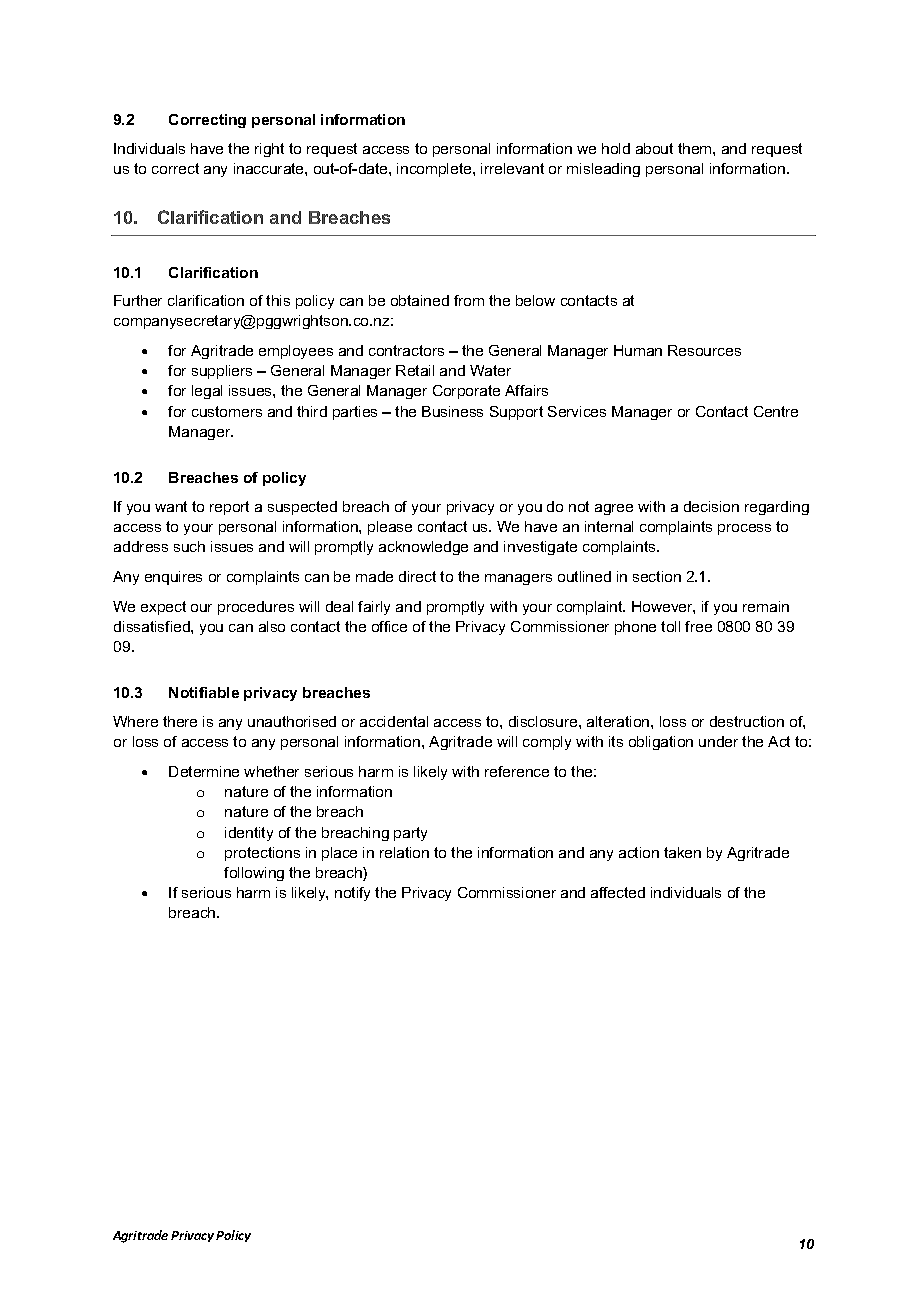  What do you see at coordinates (696, 148) in the image?
I see `them` at bounding box center [696, 148].
